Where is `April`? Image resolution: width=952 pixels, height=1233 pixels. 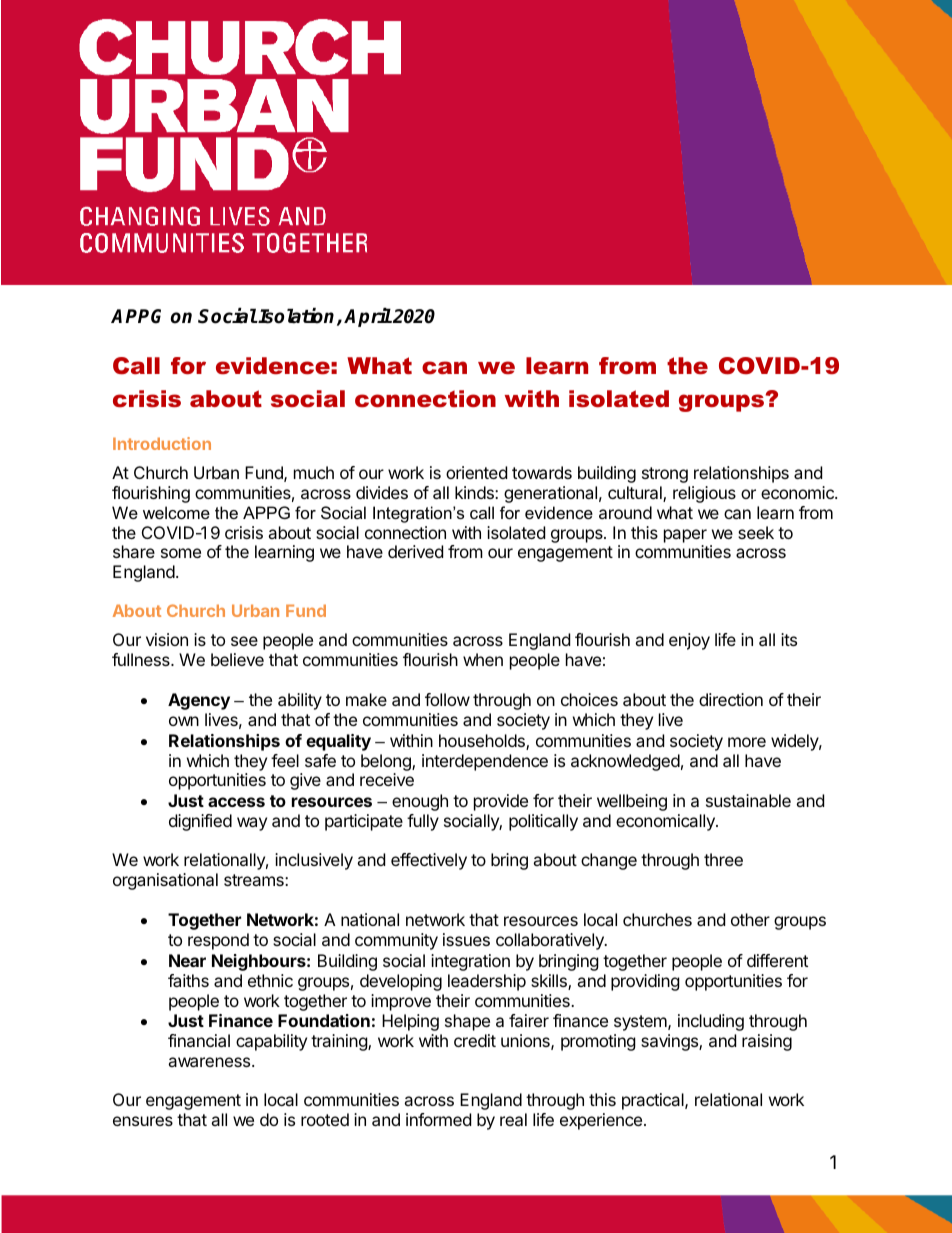
April is located at coordinates (368, 317).
